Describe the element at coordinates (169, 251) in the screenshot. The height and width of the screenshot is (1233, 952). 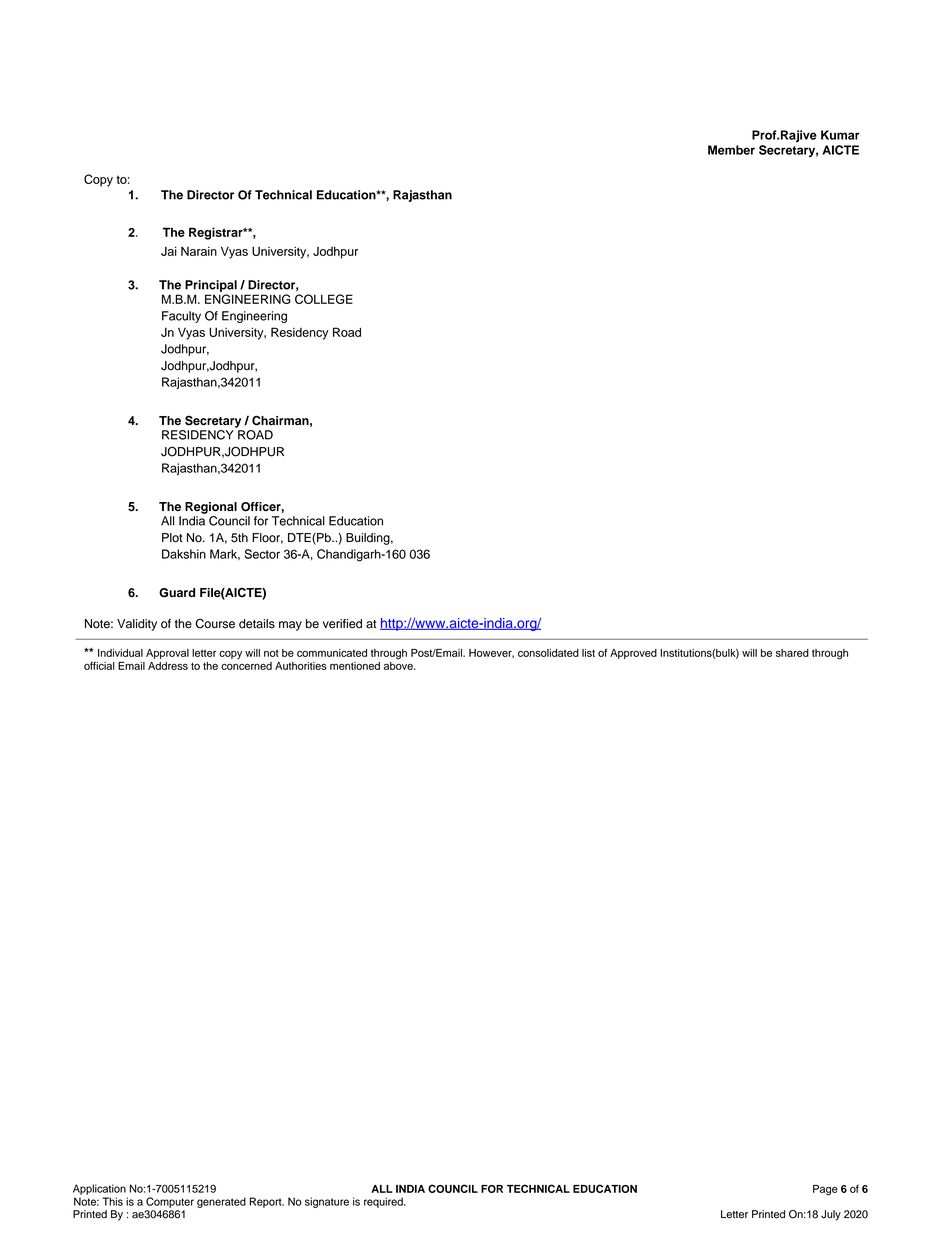
I see `Jai` at that location.
